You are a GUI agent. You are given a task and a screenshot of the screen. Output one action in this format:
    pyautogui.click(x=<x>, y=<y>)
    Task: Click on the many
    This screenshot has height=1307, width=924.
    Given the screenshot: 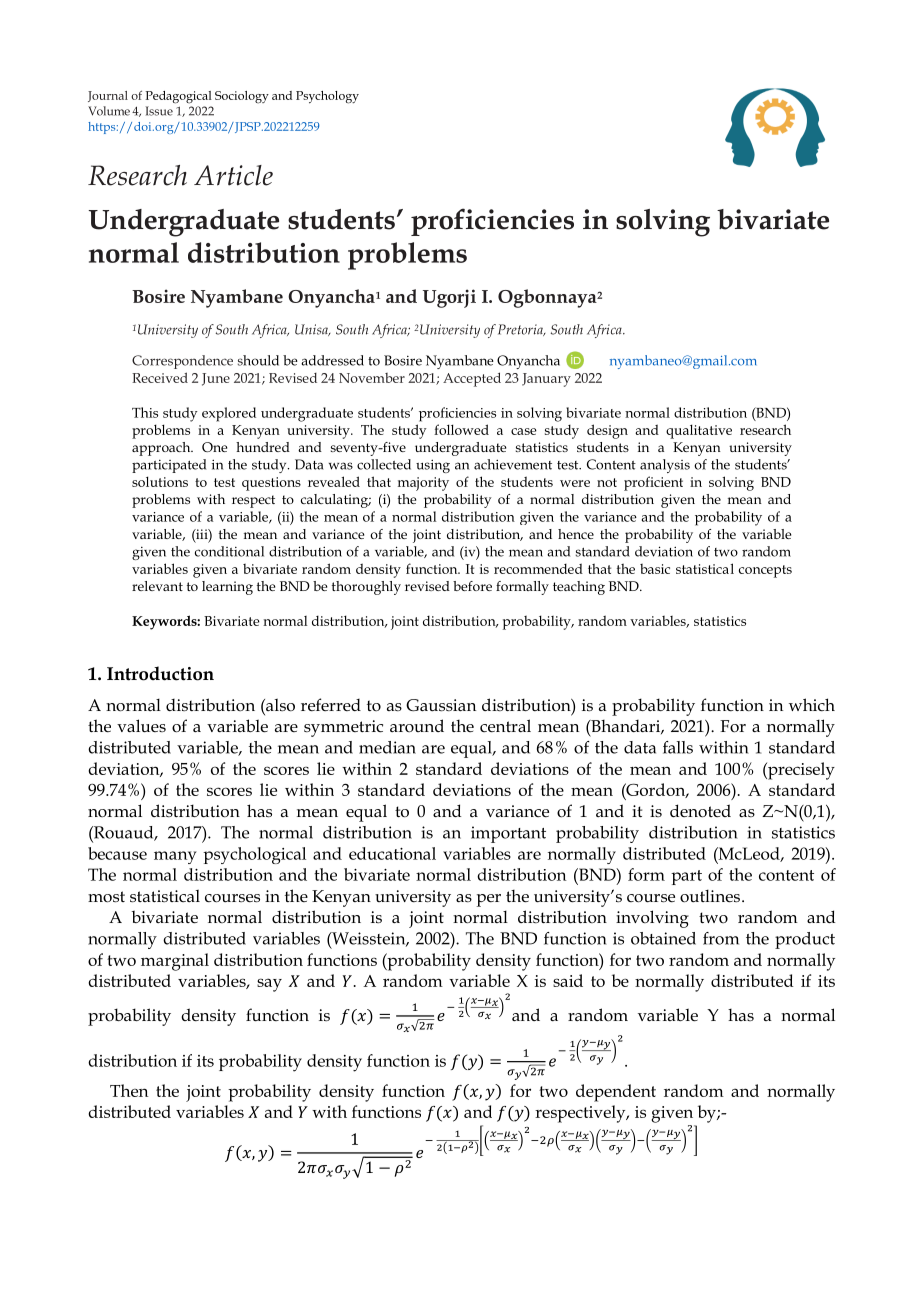 What is the action you would take?
    pyautogui.click(x=175, y=857)
